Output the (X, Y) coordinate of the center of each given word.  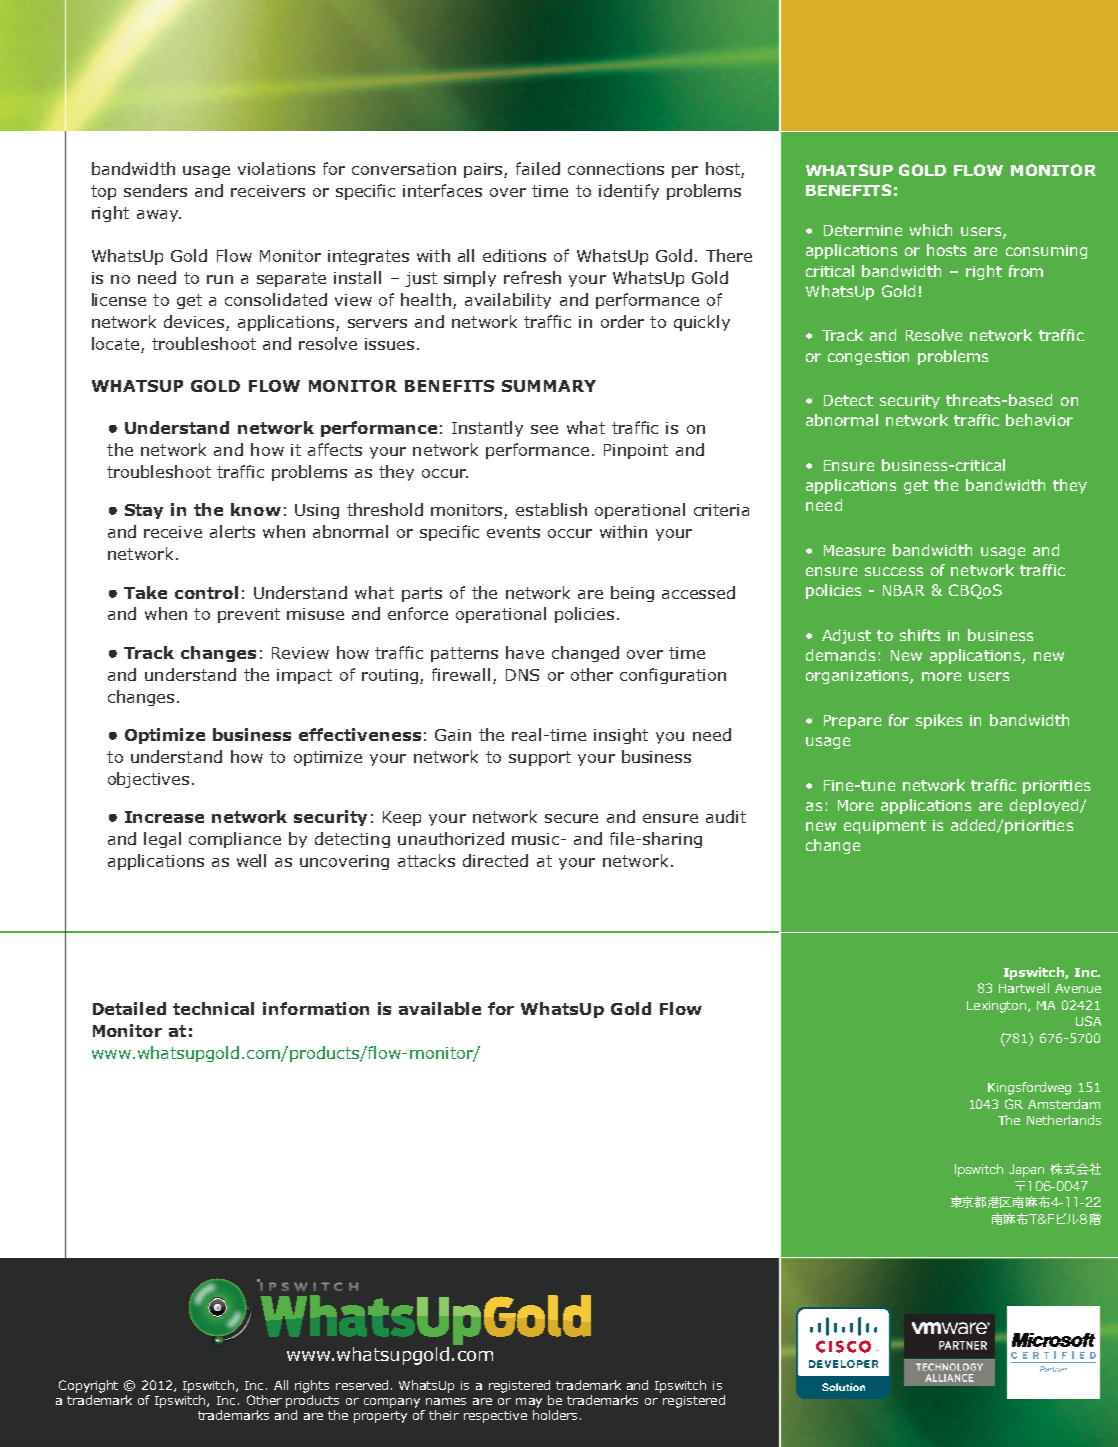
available (440, 1008)
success (894, 571)
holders (555, 1413)
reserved (364, 1385)
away (158, 216)
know (256, 509)
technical (213, 1008)
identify (629, 192)
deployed (1045, 806)
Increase (164, 817)
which (931, 230)
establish (551, 509)
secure (571, 818)
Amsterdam (1064, 1104)
